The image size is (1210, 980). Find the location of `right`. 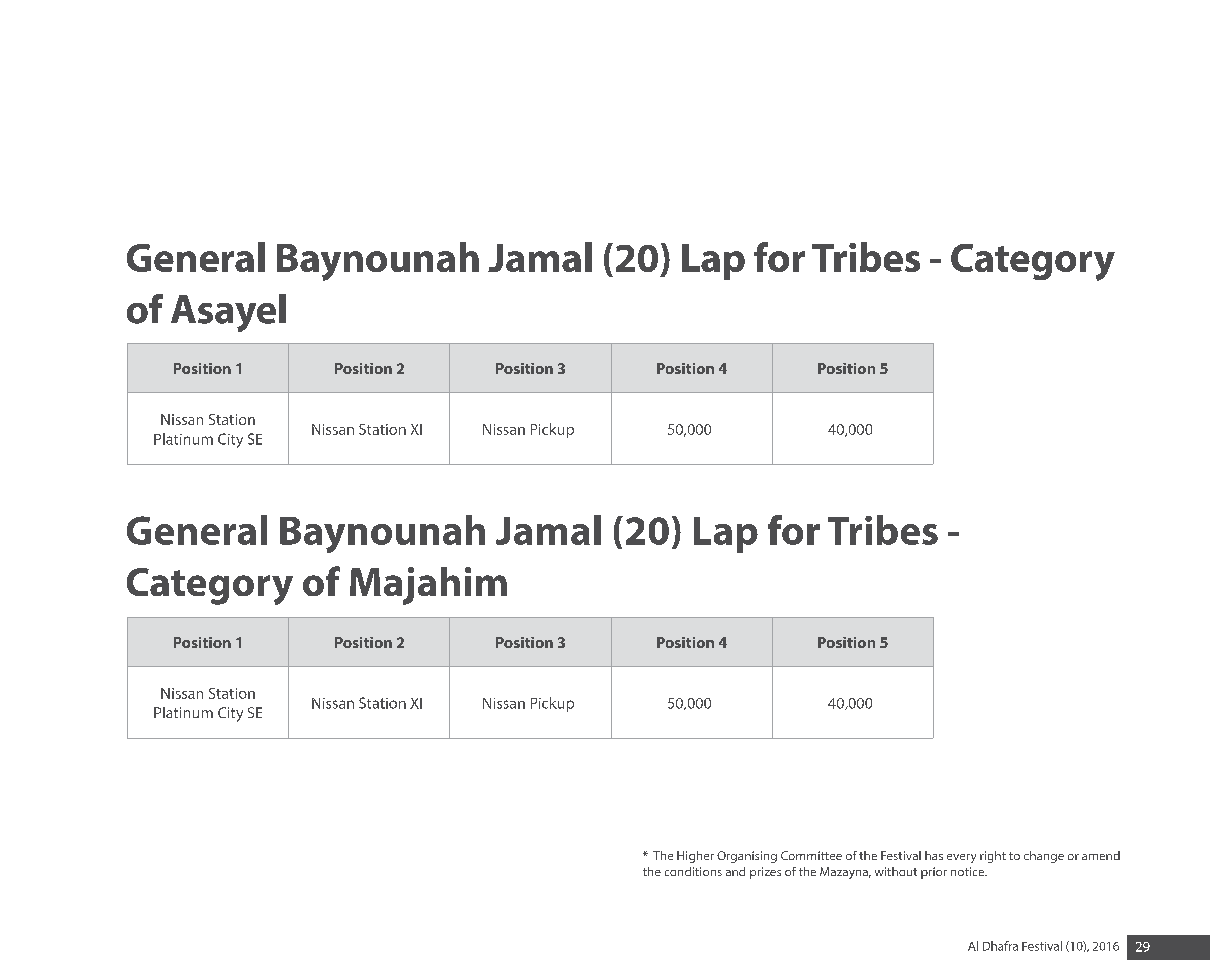

right is located at coordinates (993, 857).
